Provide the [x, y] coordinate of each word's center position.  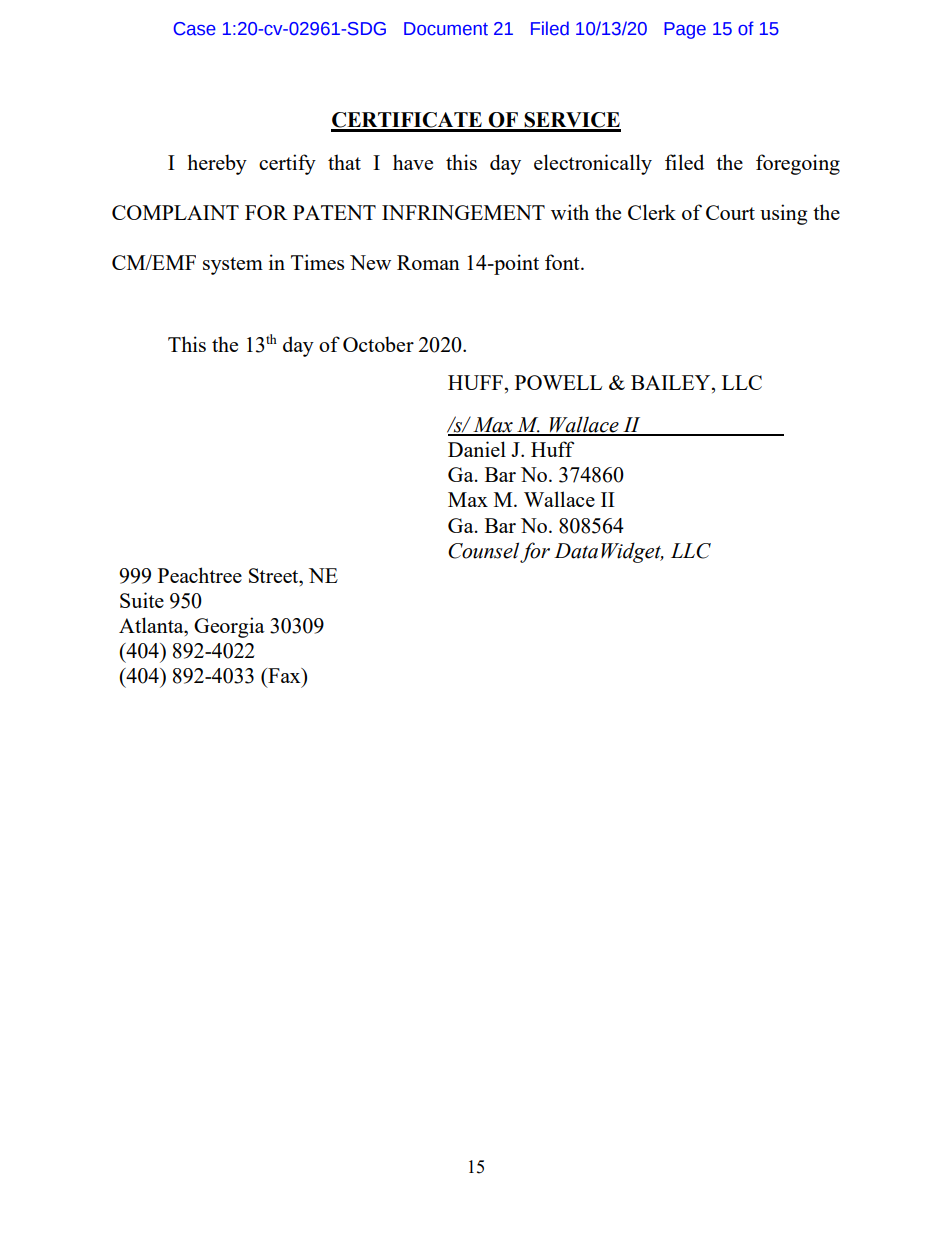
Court [730, 212]
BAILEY [672, 382]
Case [195, 29]
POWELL [558, 382]
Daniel [477, 449]
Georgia [229, 627]
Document [446, 29]
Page [685, 30]
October [378, 344]
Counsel [483, 550]
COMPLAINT [175, 212]
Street [275, 575]
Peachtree [200, 575]
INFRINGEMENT [463, 212]
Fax [284, 675]
